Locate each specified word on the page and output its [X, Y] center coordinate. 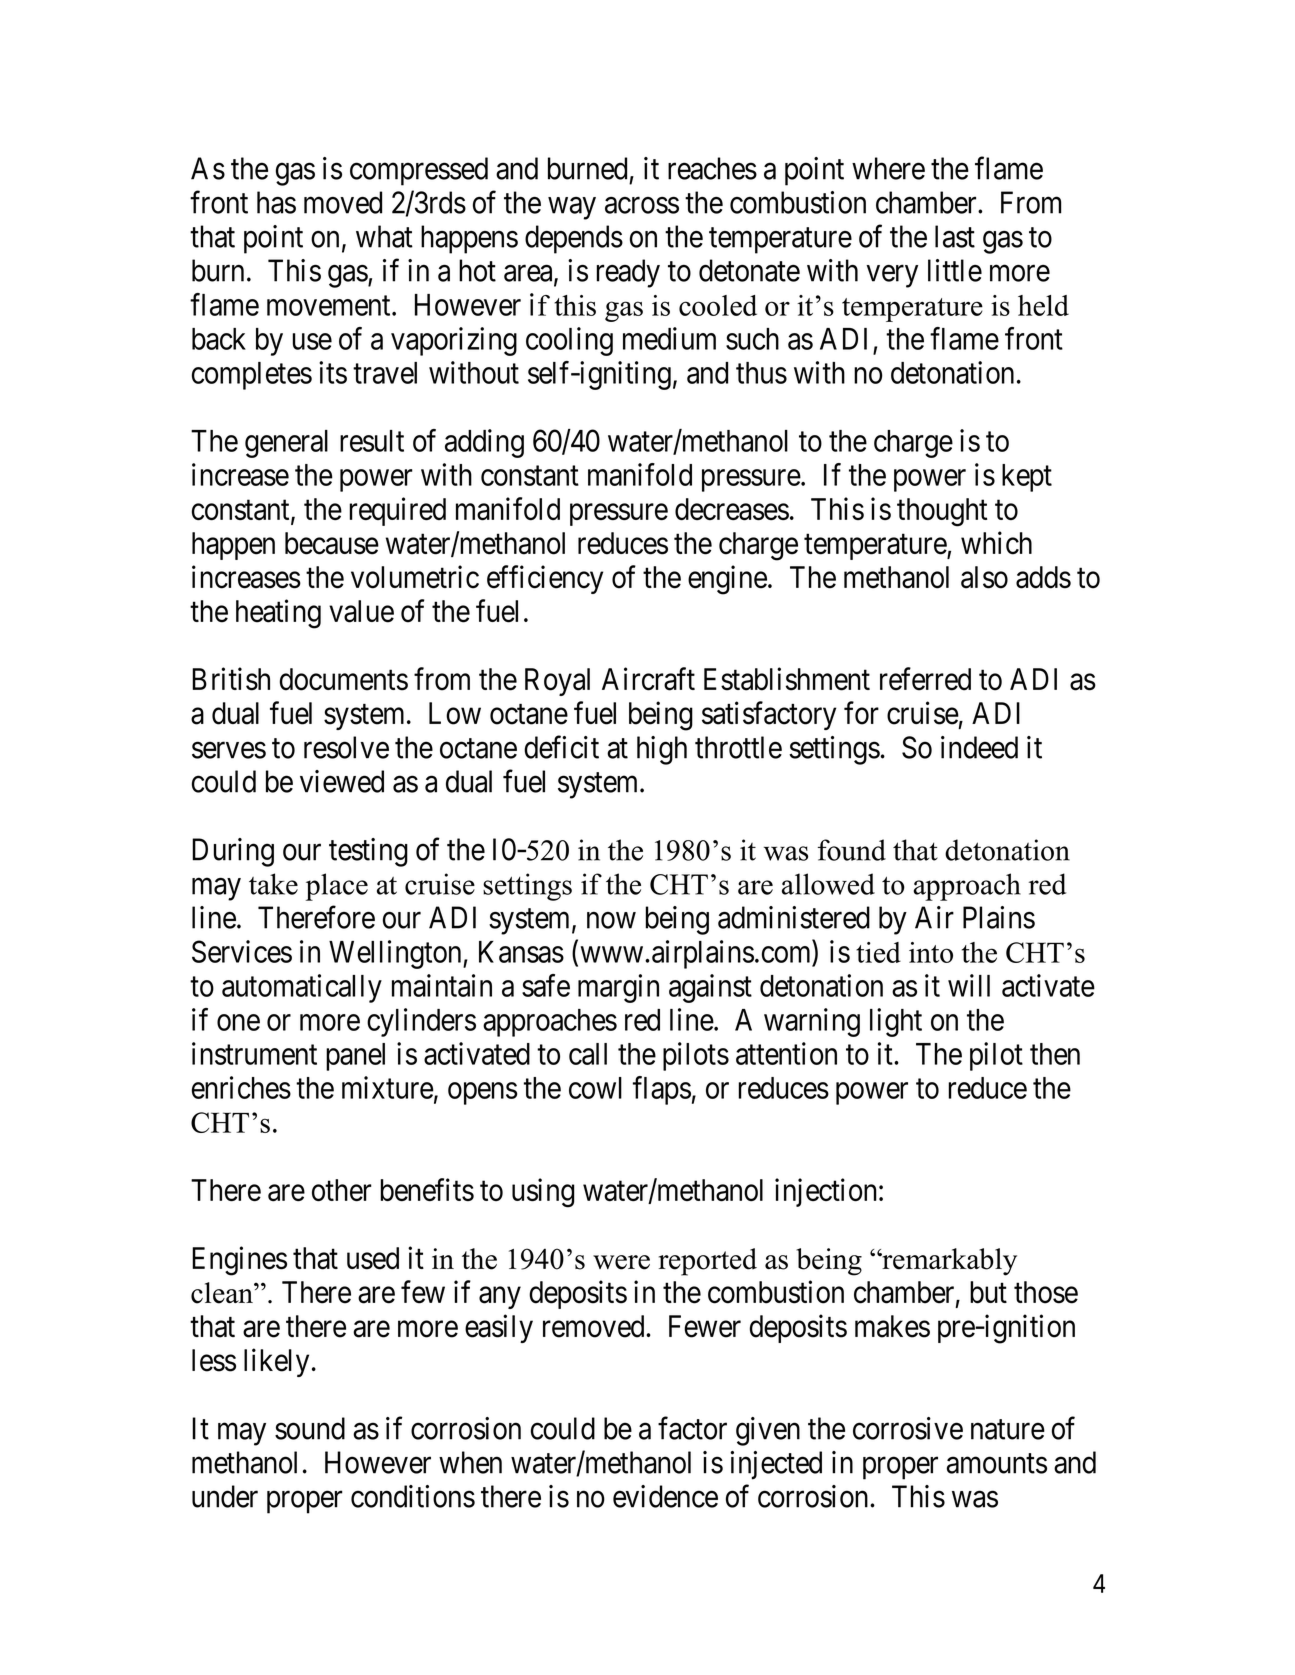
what [384, 236]
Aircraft [648, 679]
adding [484, 443]
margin [618, 988]
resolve [346, 747]
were [621, 1262]
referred [925, 679]
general [286, 444]
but [988, 1292]
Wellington [396, 954]
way [572, 208]
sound [310, 1428]
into [931, 952]
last [955, 236]
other [342, 1190]
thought [942, 512]
